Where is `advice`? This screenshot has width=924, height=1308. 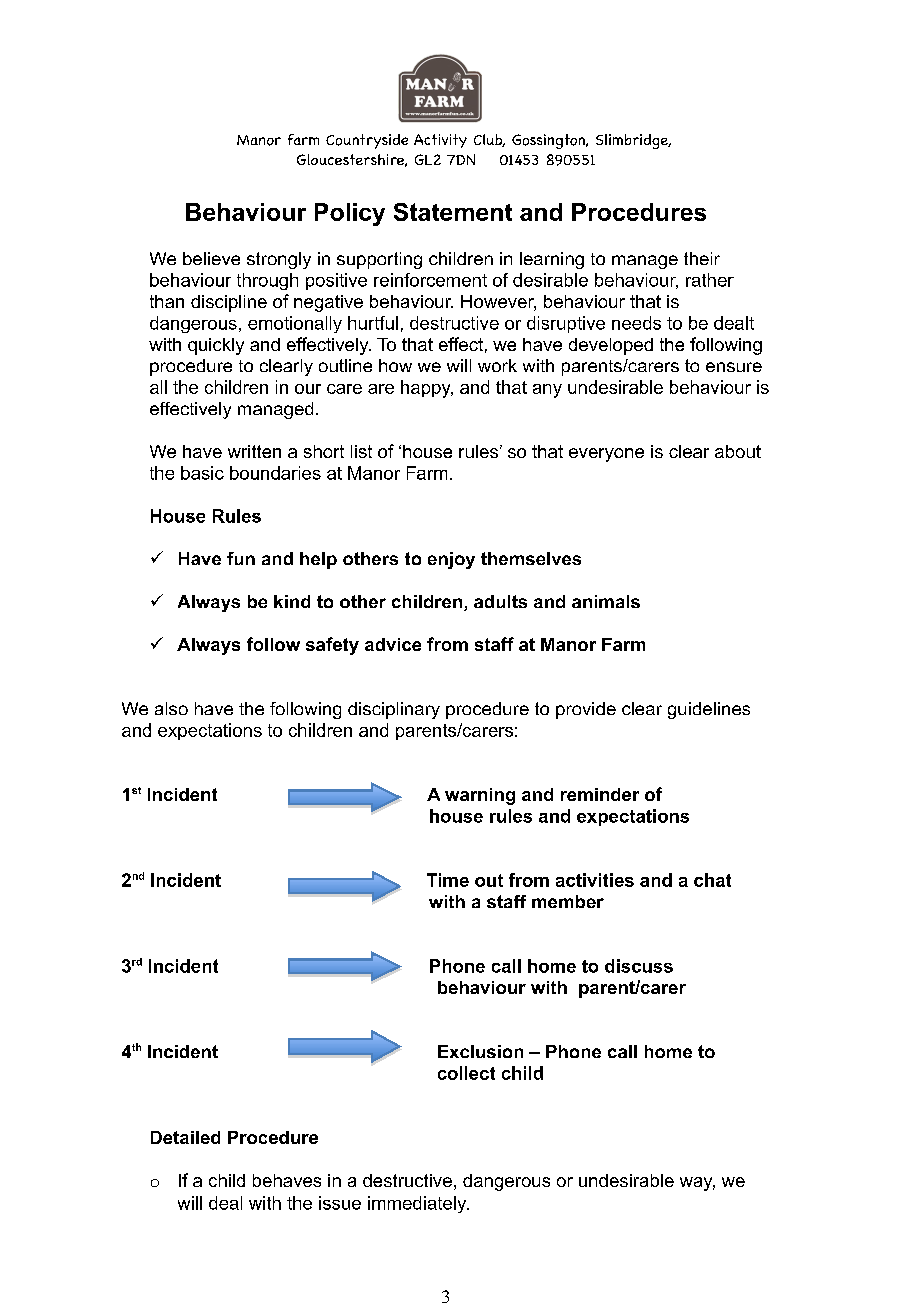
advice is located at coordinates (393, 644).
